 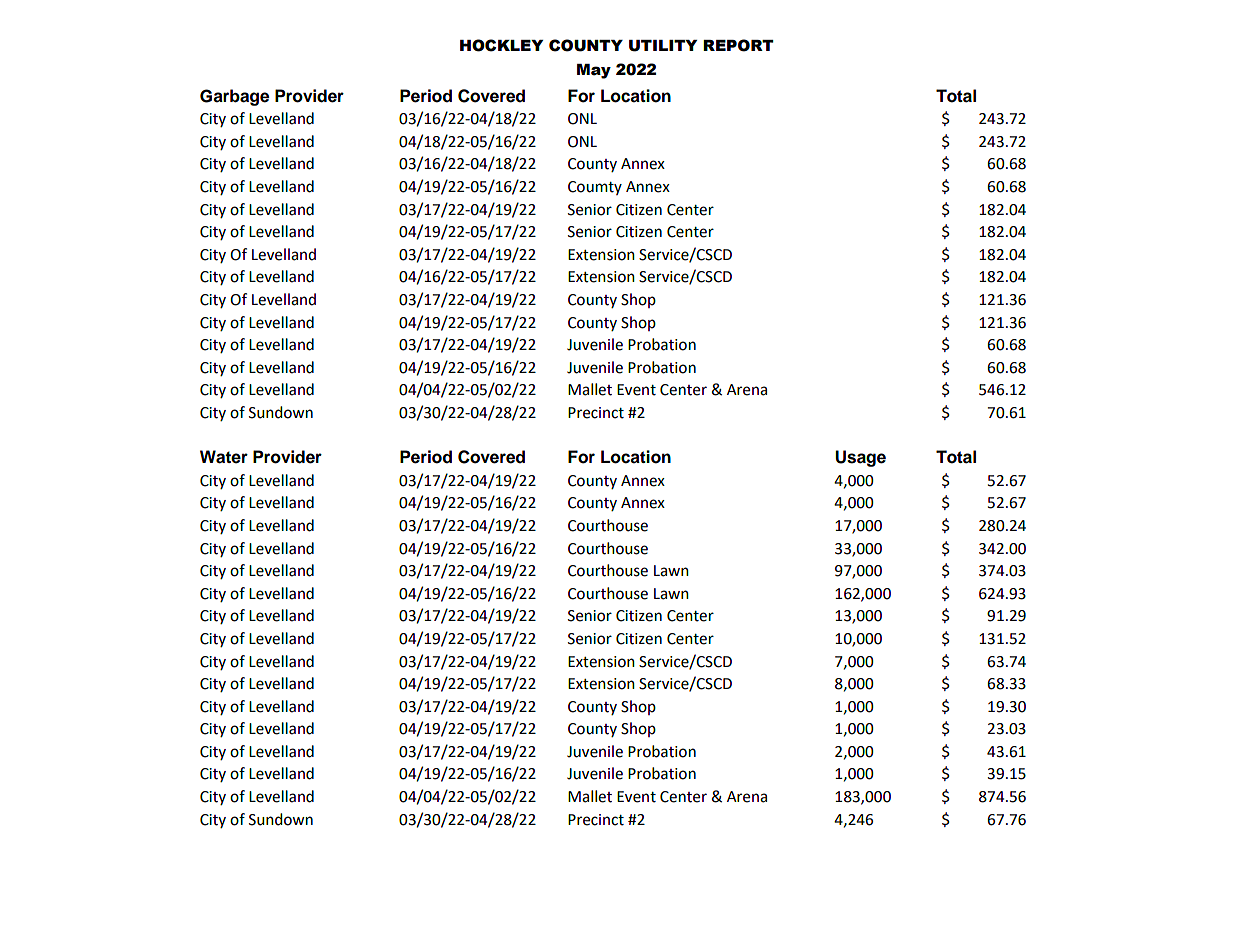 What do you see at coordinates (501, 45) in the screenshot?
I see `HOCKLEY` at bounding box center [501, 45].
